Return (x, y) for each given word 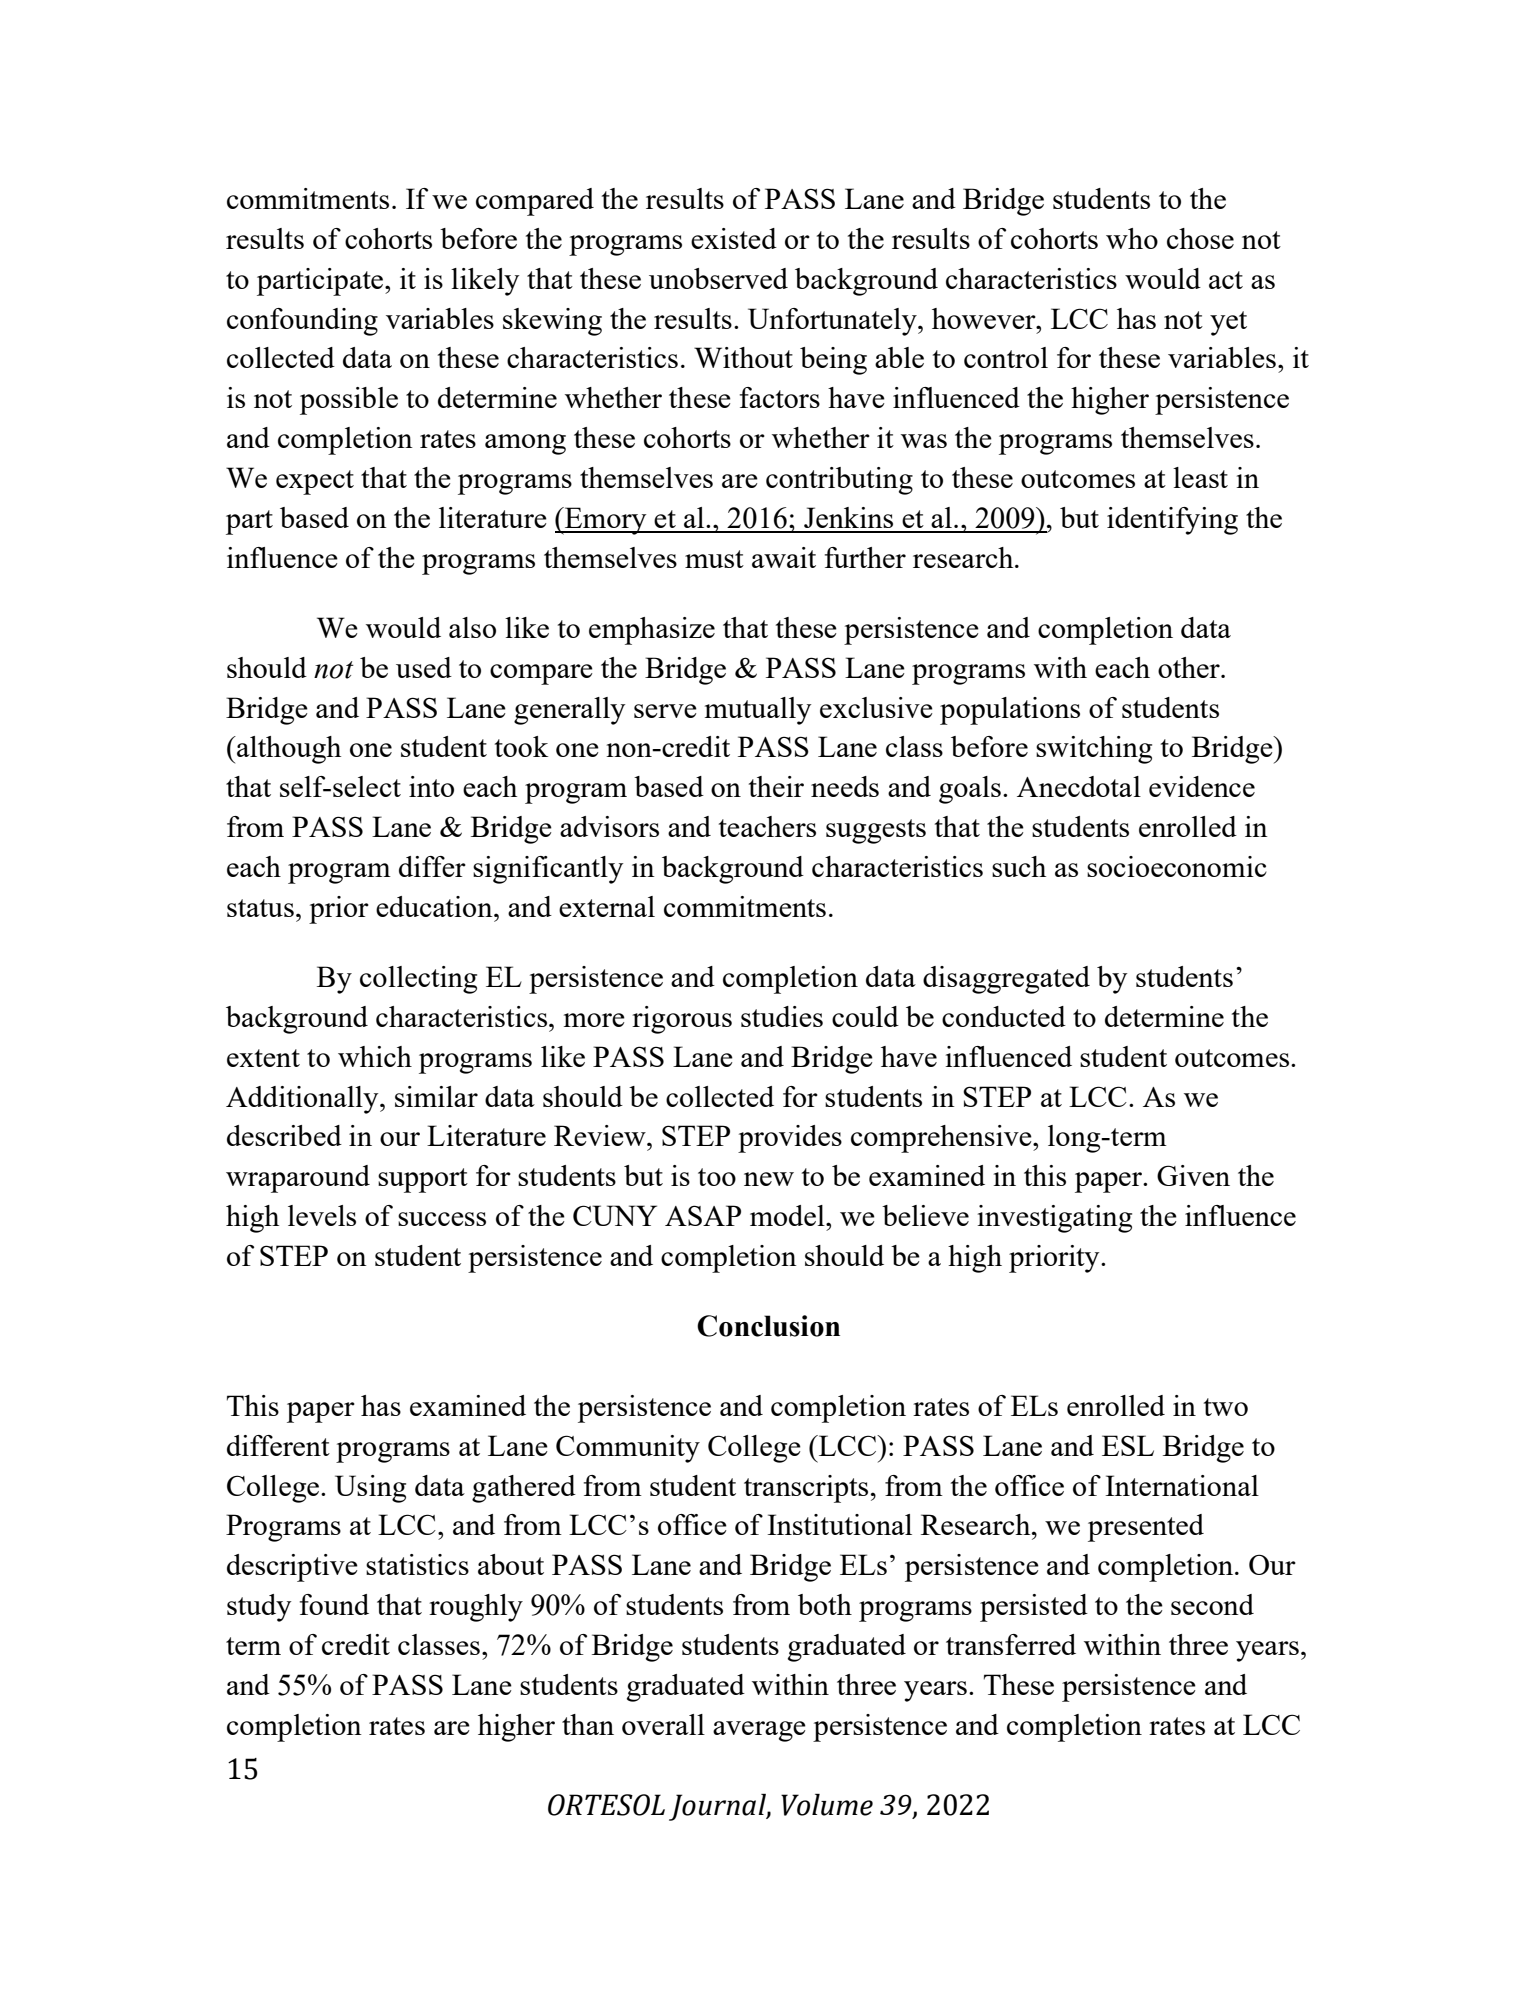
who (1132, 238)
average (759, 1731)
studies (782, 1016)
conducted (1004, 1016)
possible (349, 401)
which (375, 1056)
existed (734, 238)
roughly (476, 1608)
